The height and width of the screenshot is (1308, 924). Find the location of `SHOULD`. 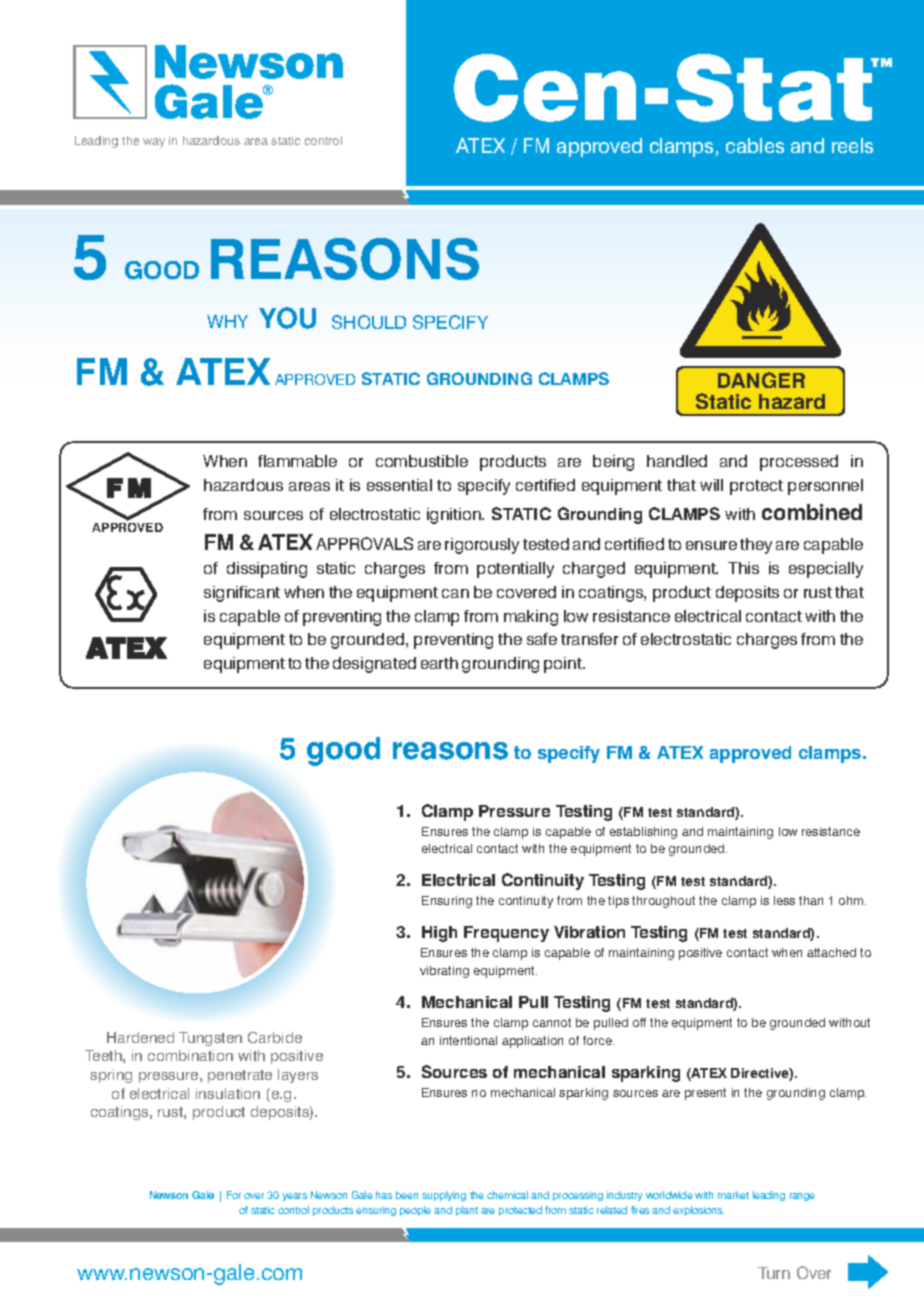

SHOULD is located at coordinates (369, 322).
